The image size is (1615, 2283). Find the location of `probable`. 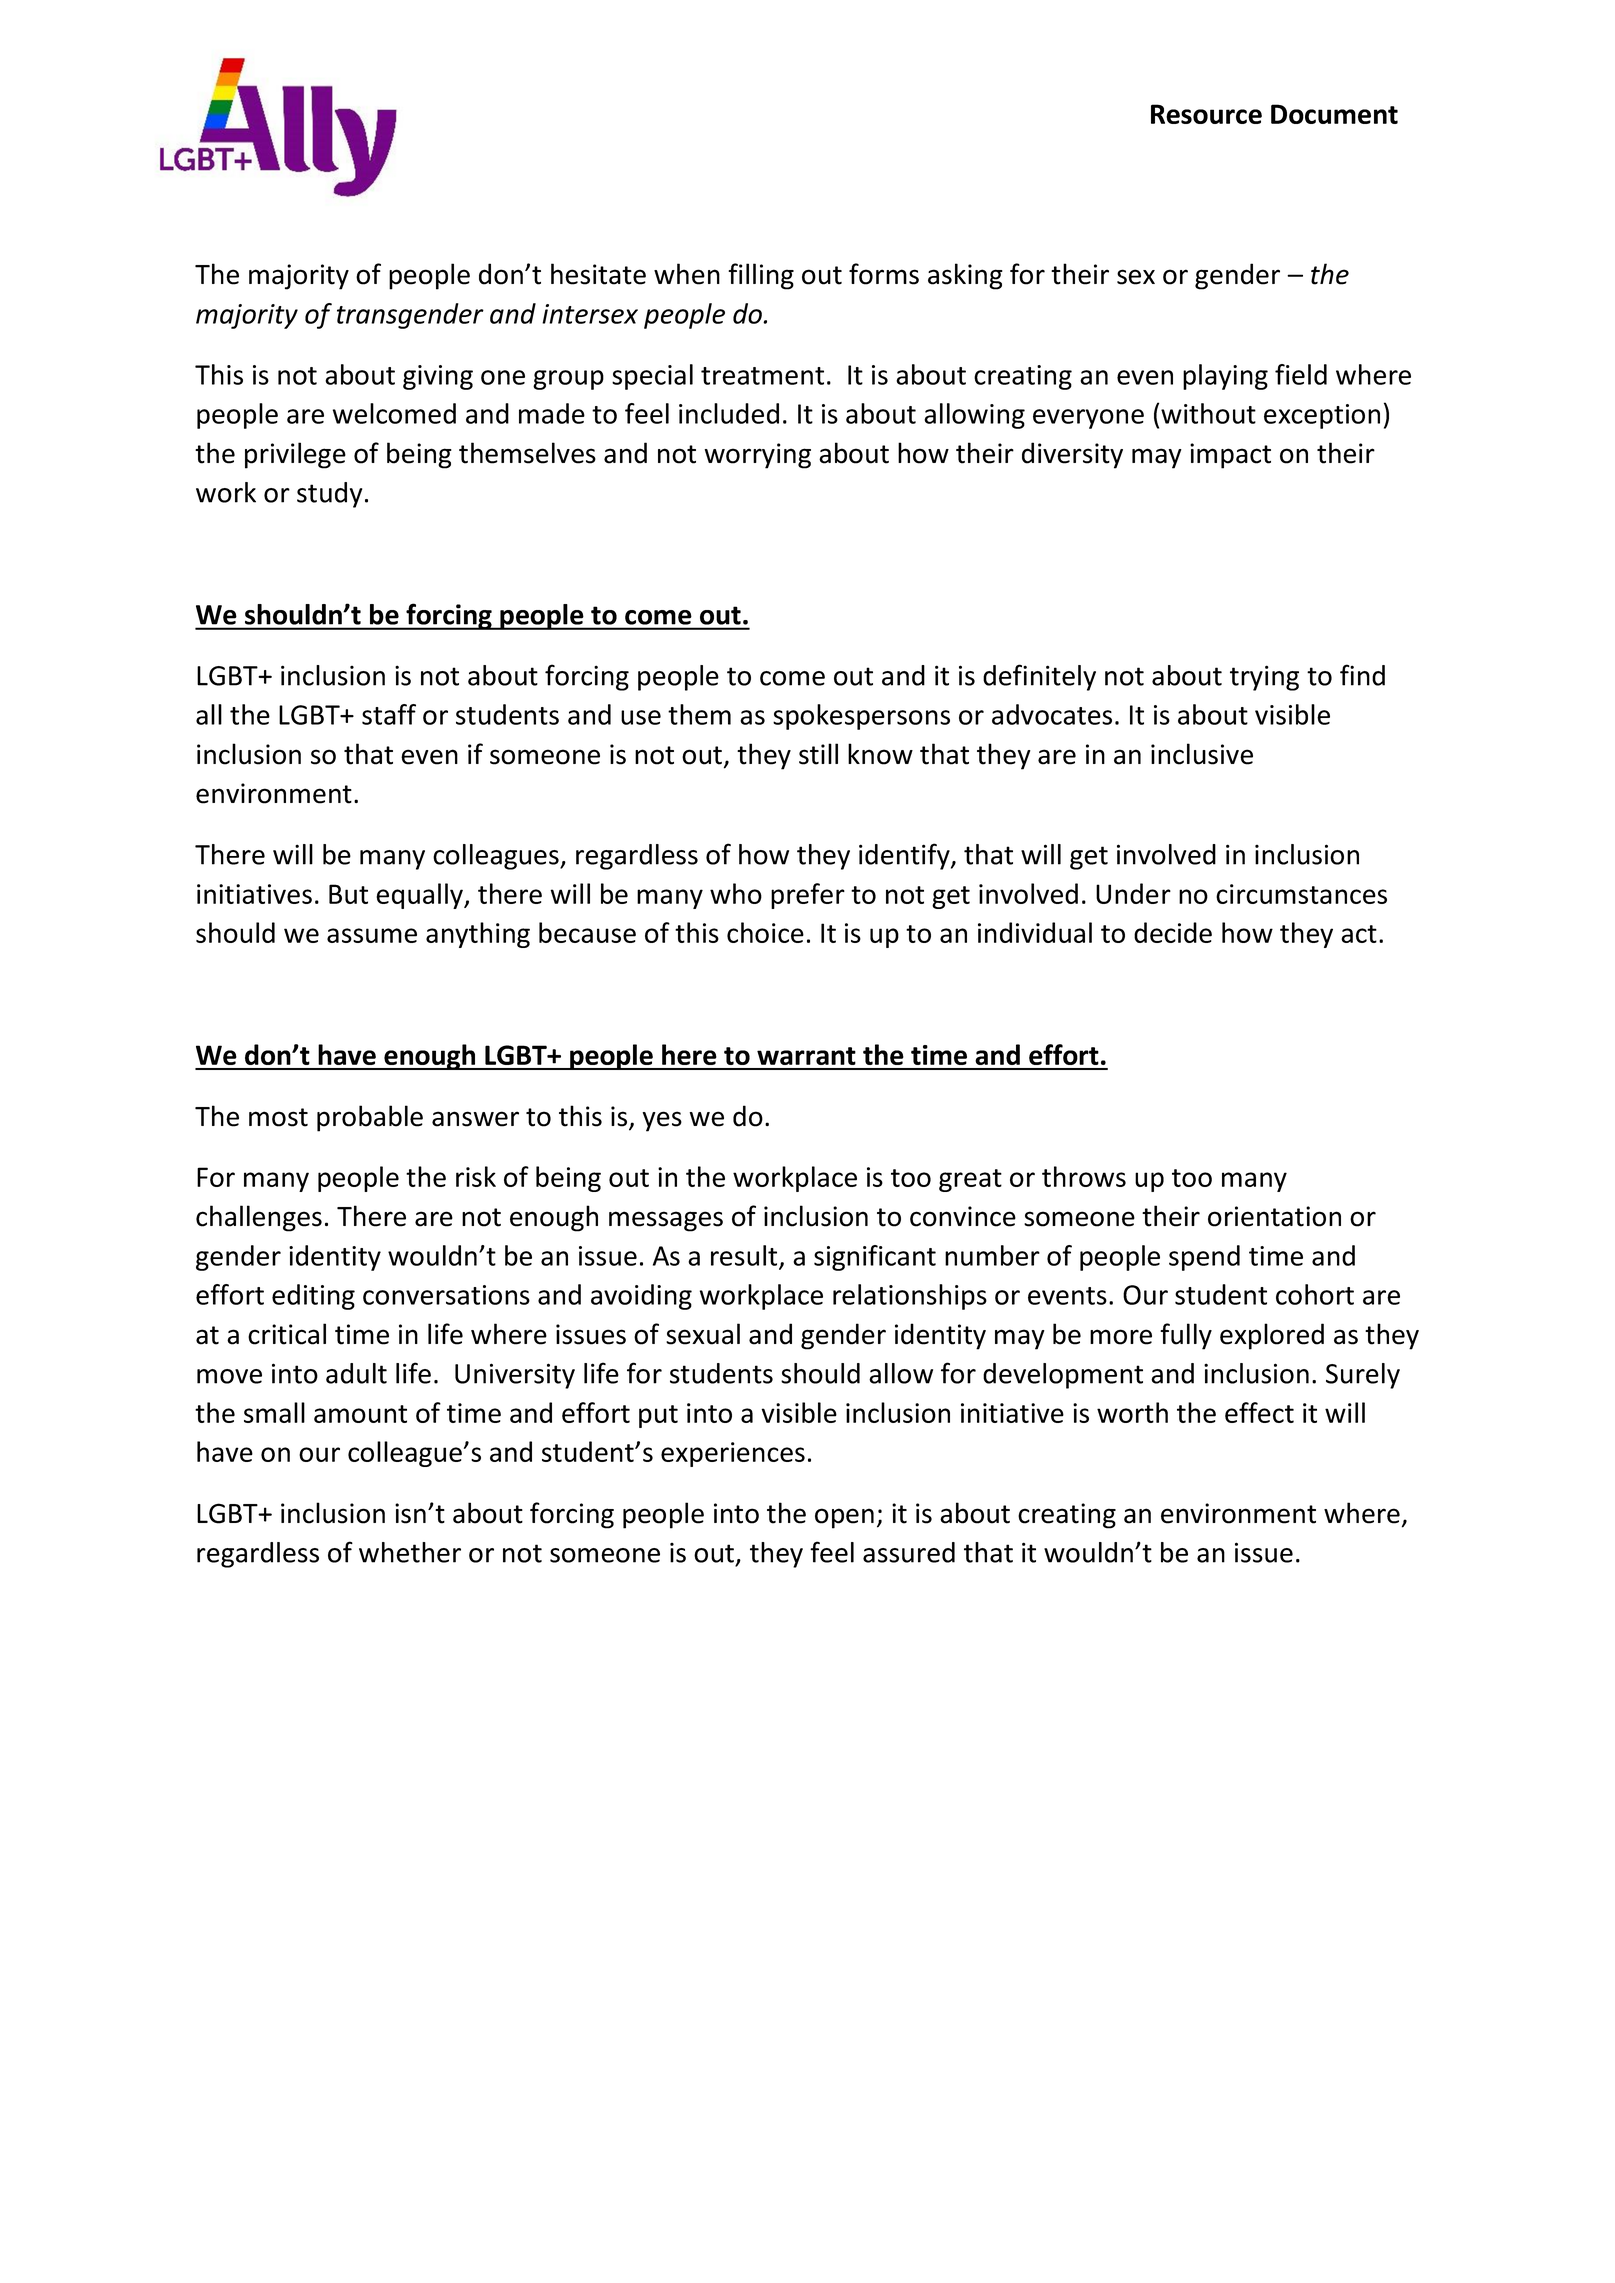

probable is located at coordinates (370, 1118).
